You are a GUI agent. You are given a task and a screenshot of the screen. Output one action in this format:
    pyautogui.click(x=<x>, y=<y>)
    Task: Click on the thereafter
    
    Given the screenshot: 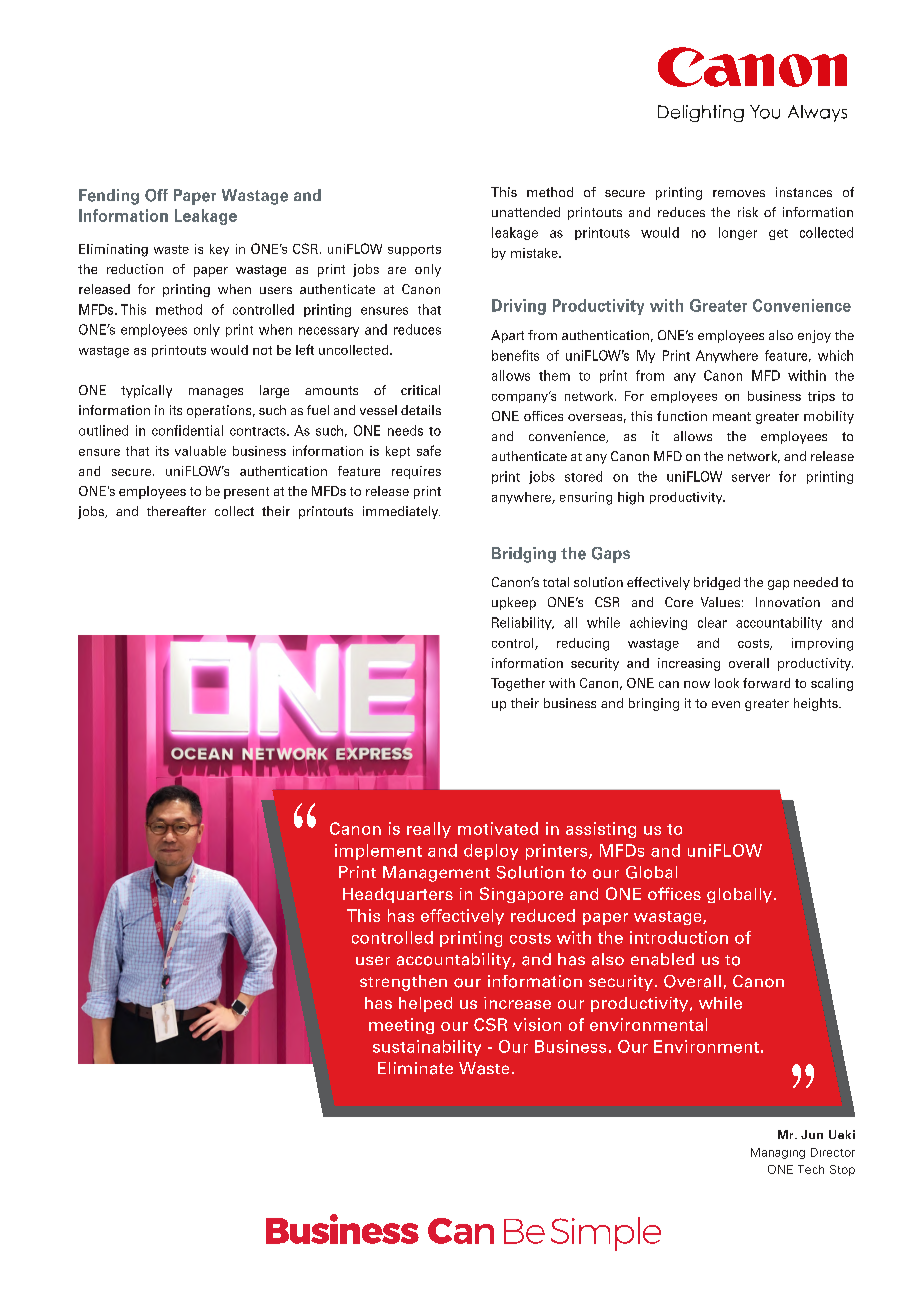 What is the action you would take?
    pyautogui.click(x=176, y=511)
